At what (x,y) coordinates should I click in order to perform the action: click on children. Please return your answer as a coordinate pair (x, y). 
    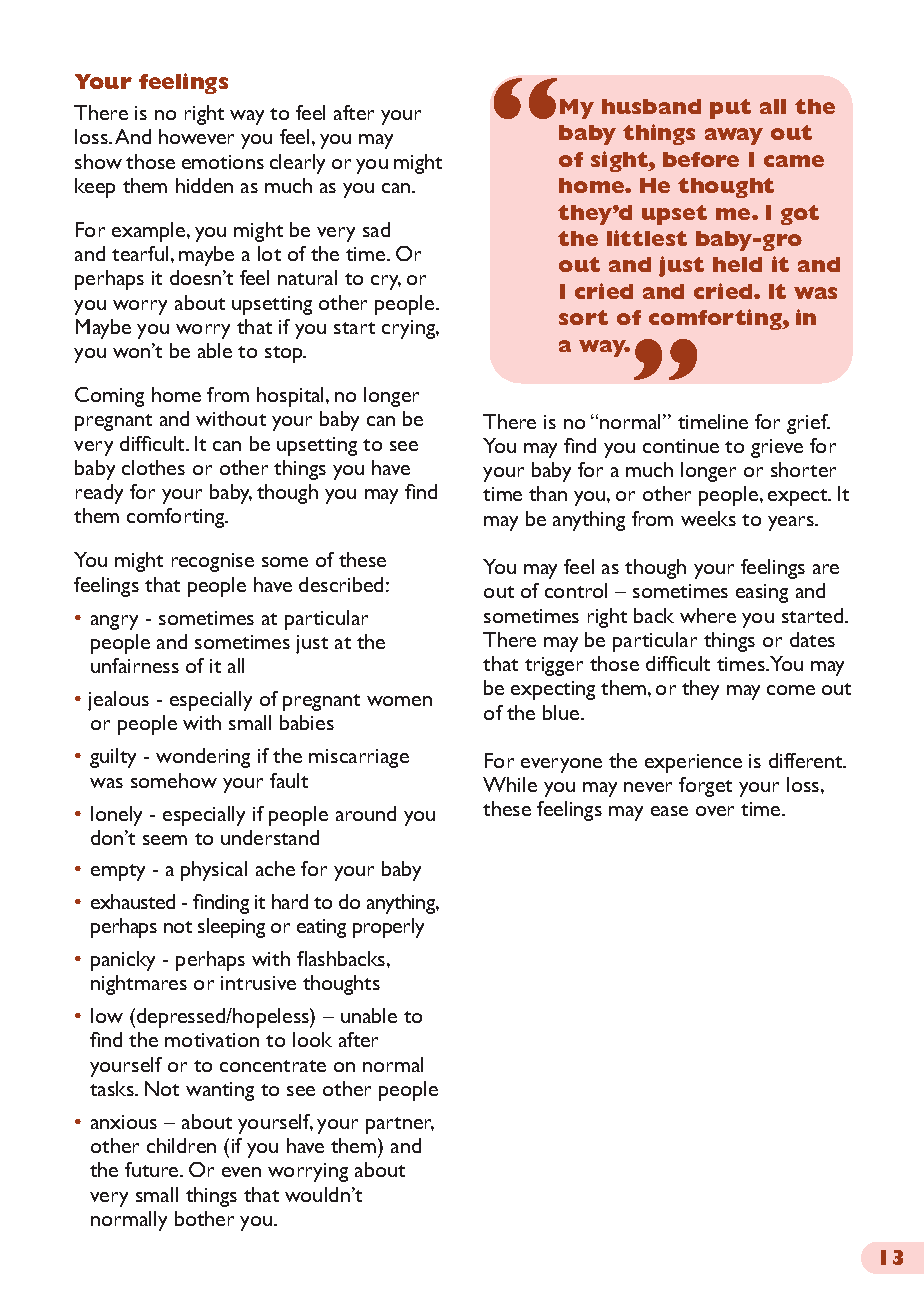
    Looking at the image, I should click on (181, 1145).
